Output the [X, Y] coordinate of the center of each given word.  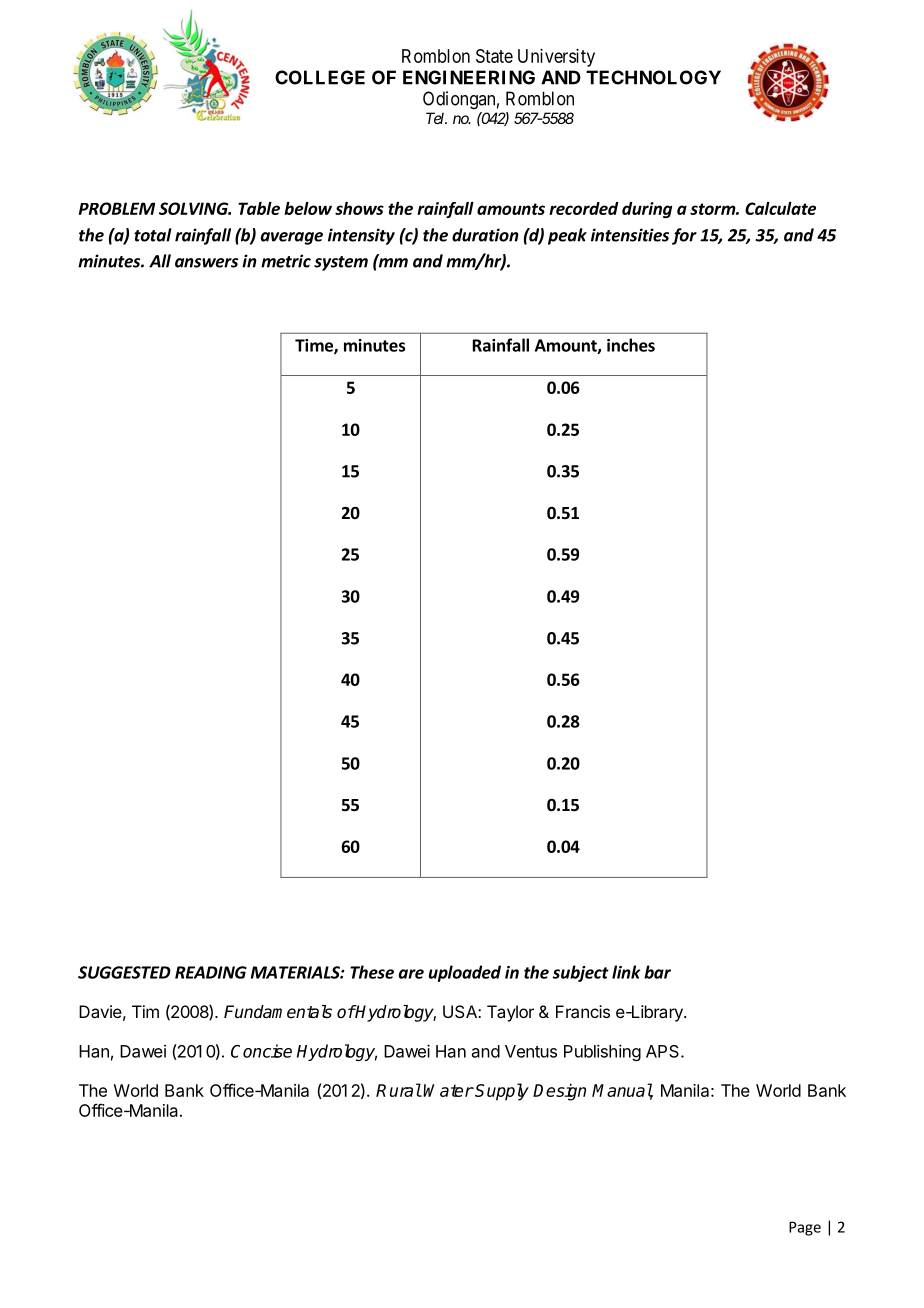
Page [805, 1228]
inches [631, 345]
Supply [502, 1092]
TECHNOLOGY [653, 77]
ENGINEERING [469, 77]
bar [657, 972]
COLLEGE [320, 77]
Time [315, 346]
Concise [261, 1051]
